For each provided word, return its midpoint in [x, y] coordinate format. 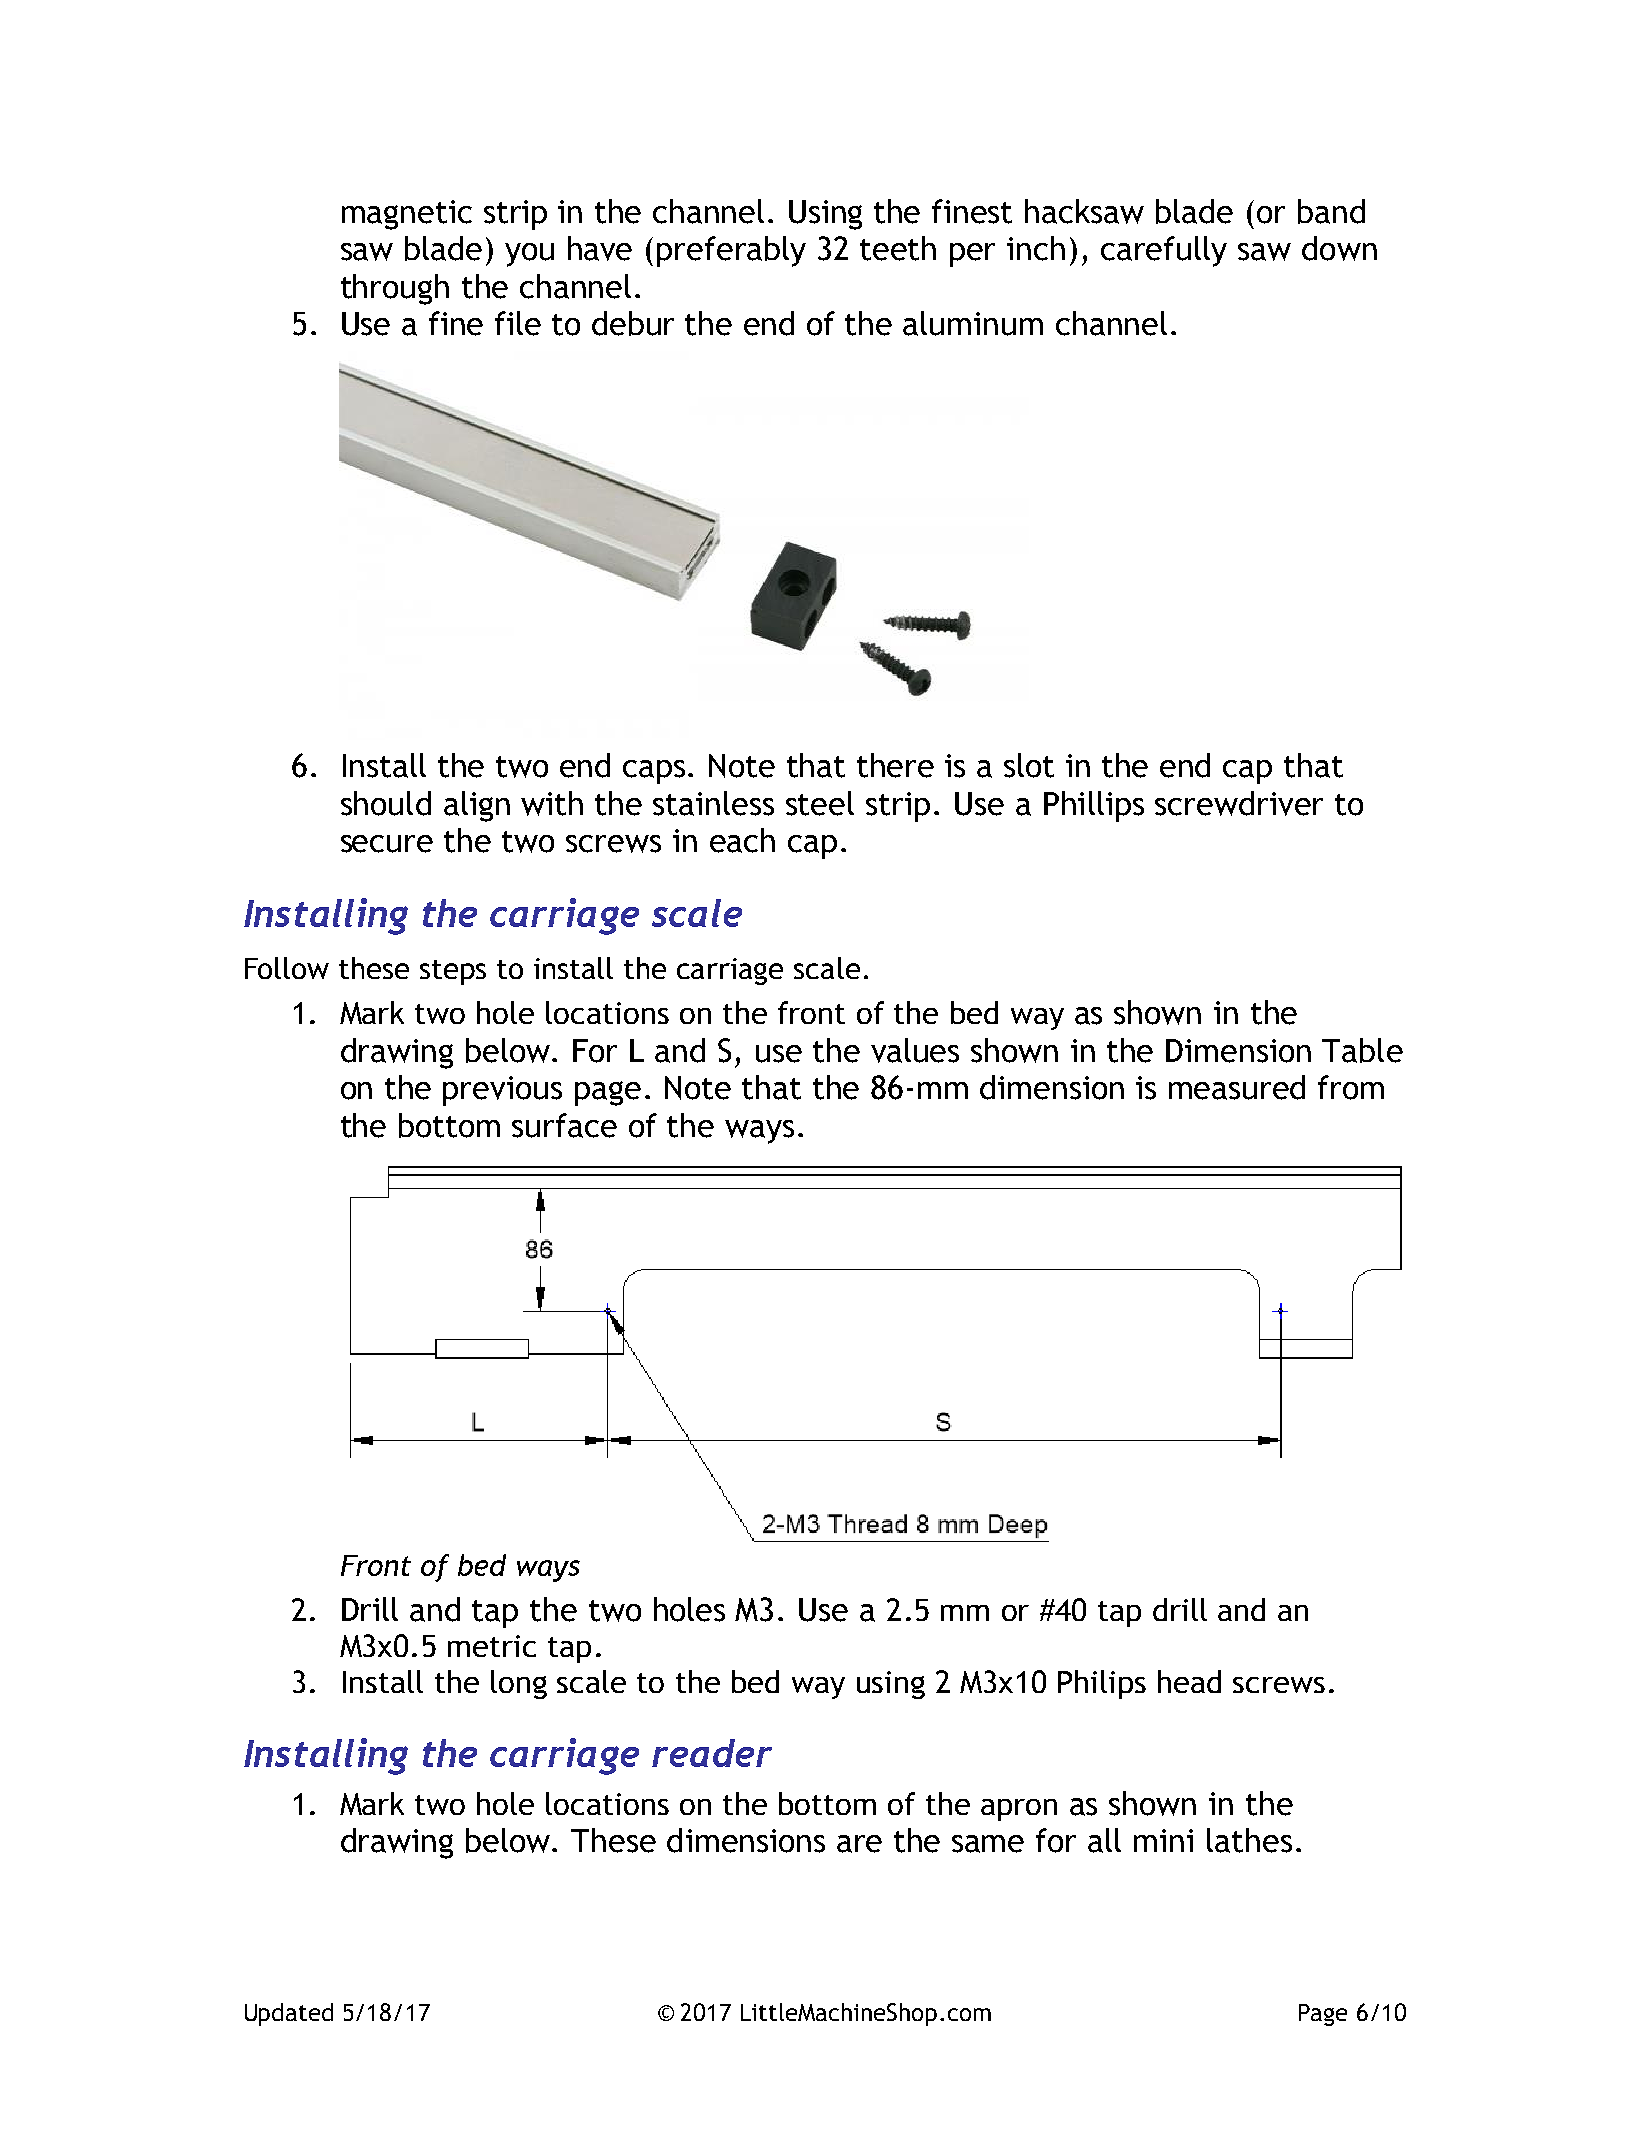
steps [453, 972]
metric [492, 1646]
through [395, 289]
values [915, 1050]
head [1189, 1681]
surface [564, 1125]
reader [712, 1753]
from [1351, 1087]
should [386, 803]
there [895, 765]
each [742, 840]
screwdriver [1239, 803]
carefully [1164, 251]
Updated [289, 2014]
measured [1237, 1087]
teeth [898, 248]
